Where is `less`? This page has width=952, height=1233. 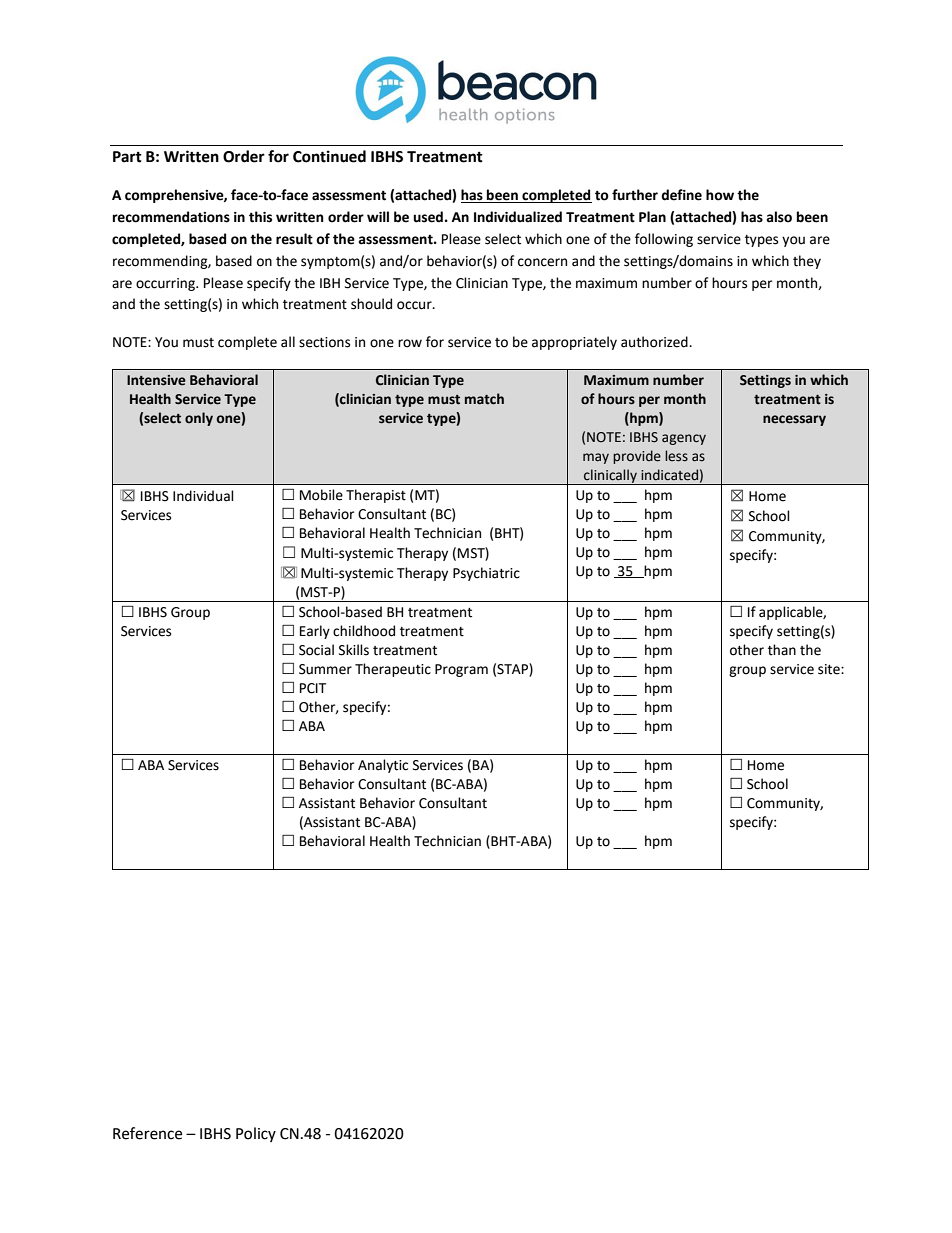 less is located at coordinates (676, 456).
